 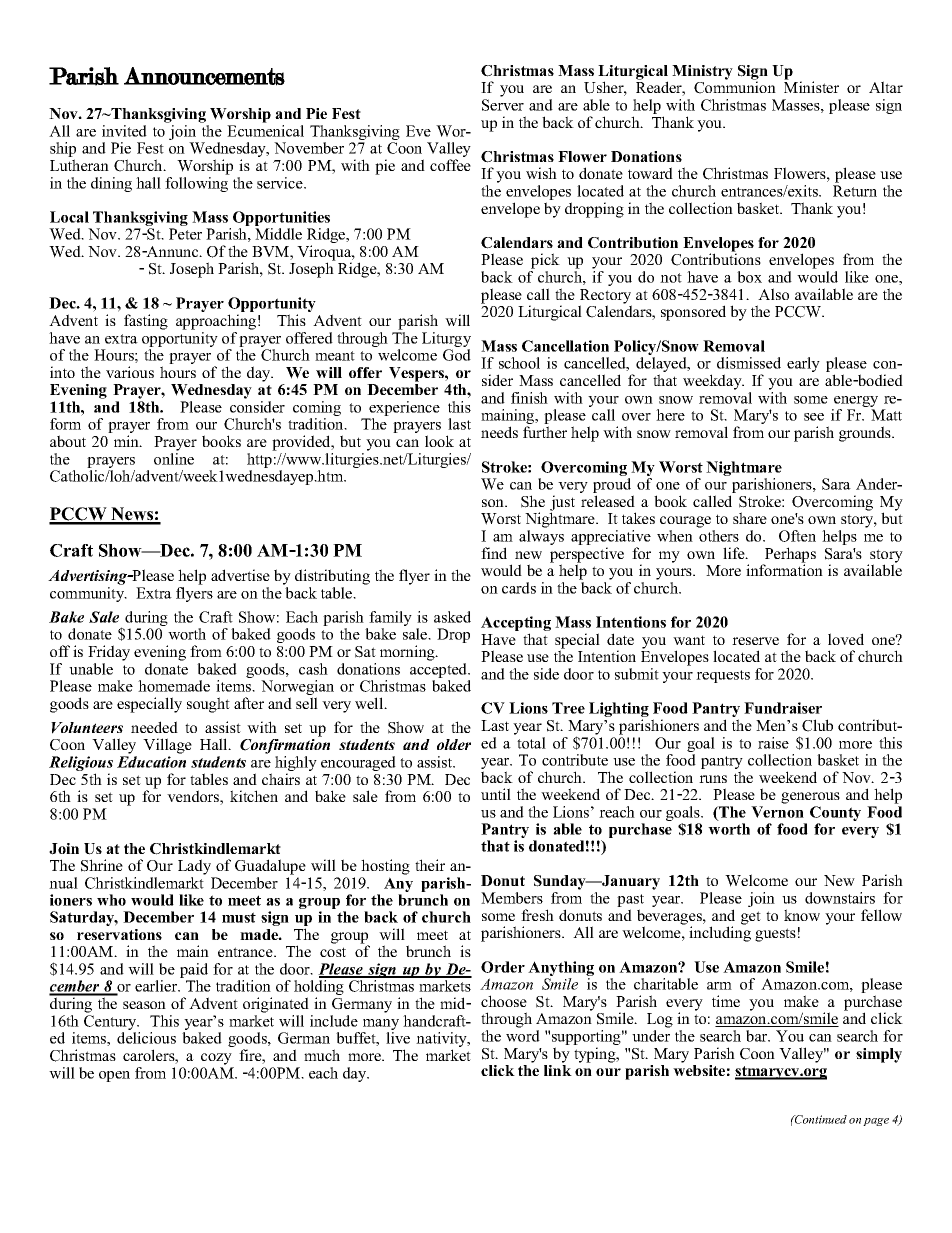 I want to click on invited, so click(x=124, y=131).
